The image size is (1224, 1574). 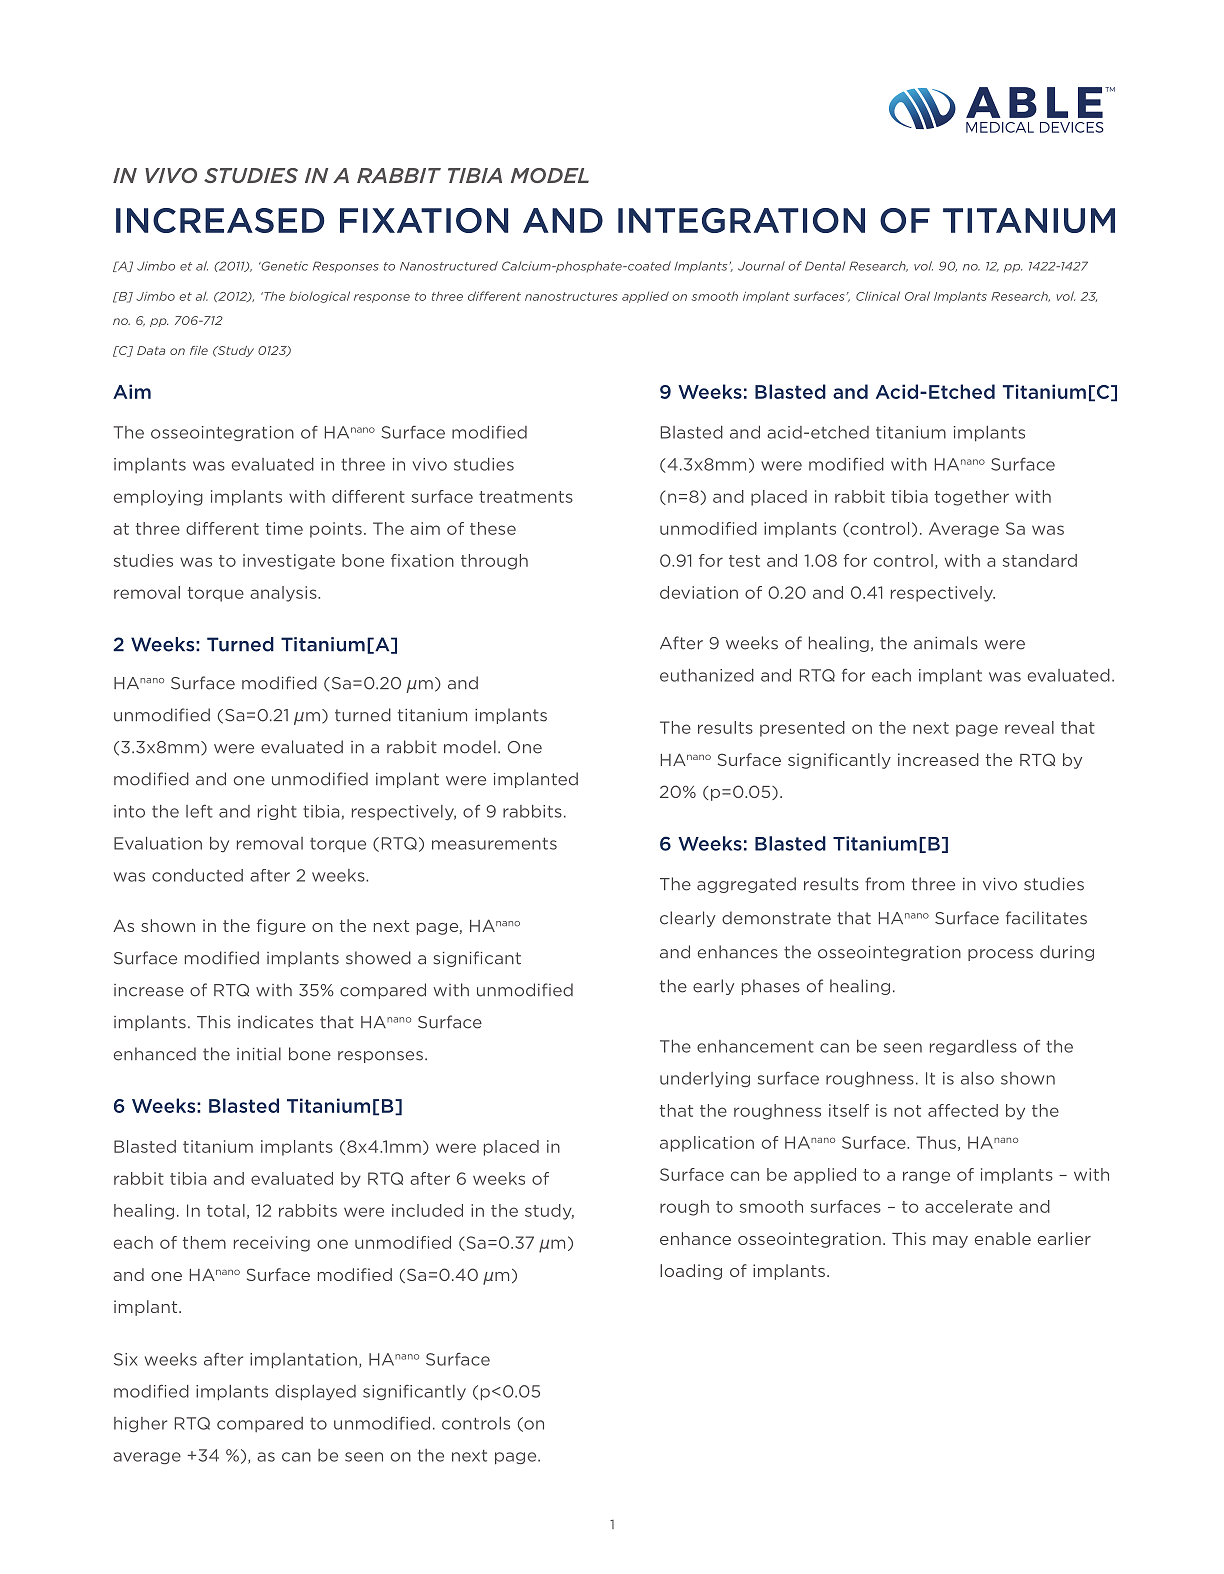 What do you see at coordinates (699, 592) in the page?
I see `deviation` at bounding box center [699, 592].
